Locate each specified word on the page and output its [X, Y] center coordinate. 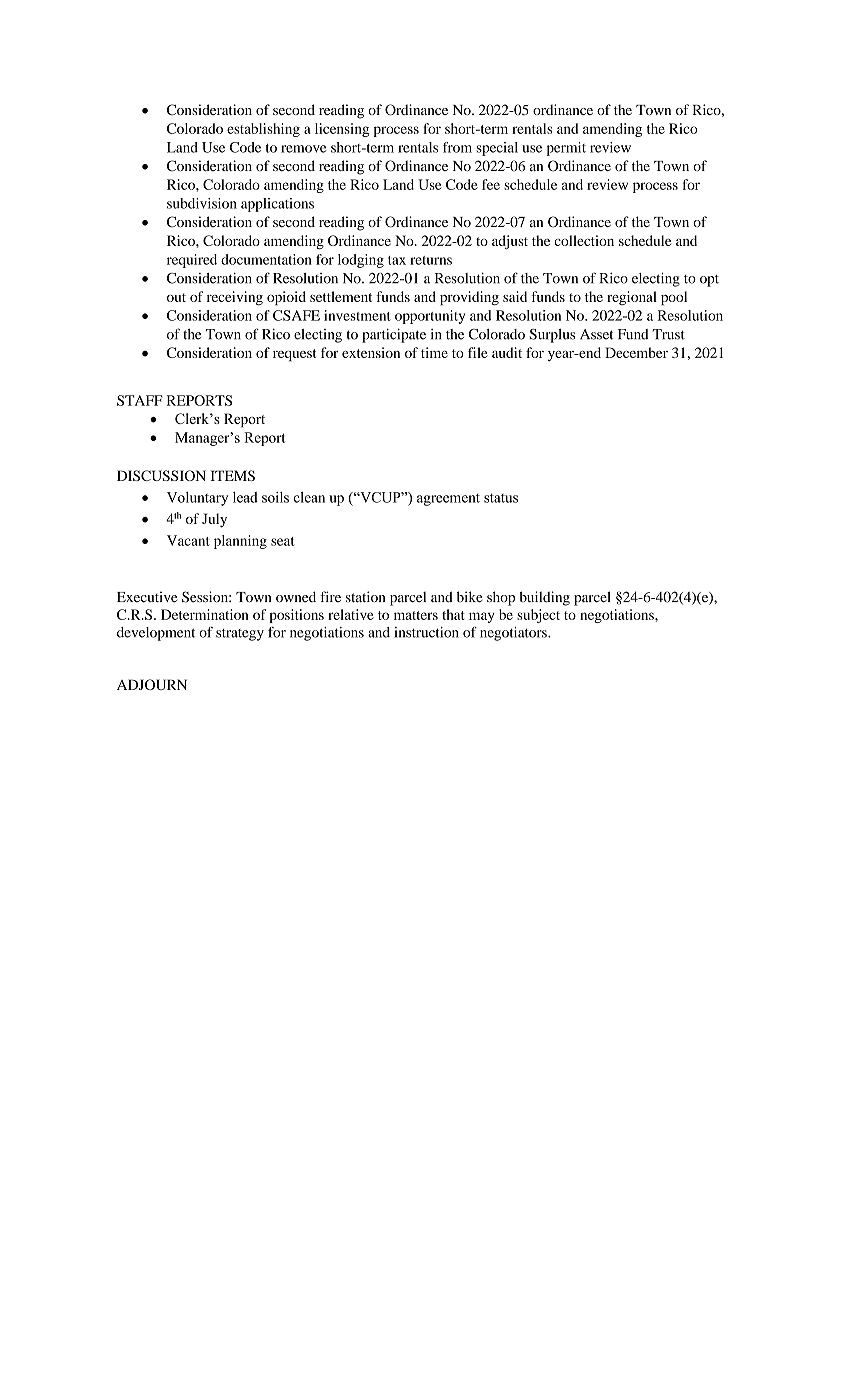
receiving [235, 298]
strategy [240, 635]
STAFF [140, 400]
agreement [448, 500]
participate [394, 335]
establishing [263, 130]
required [192, 261]
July [214, 520]
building [544, 598]
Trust [669, 334]
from [457, 147]
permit [566, 149]
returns [431, 260]
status [501, 498]
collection [584, 240]
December [636, 352]
